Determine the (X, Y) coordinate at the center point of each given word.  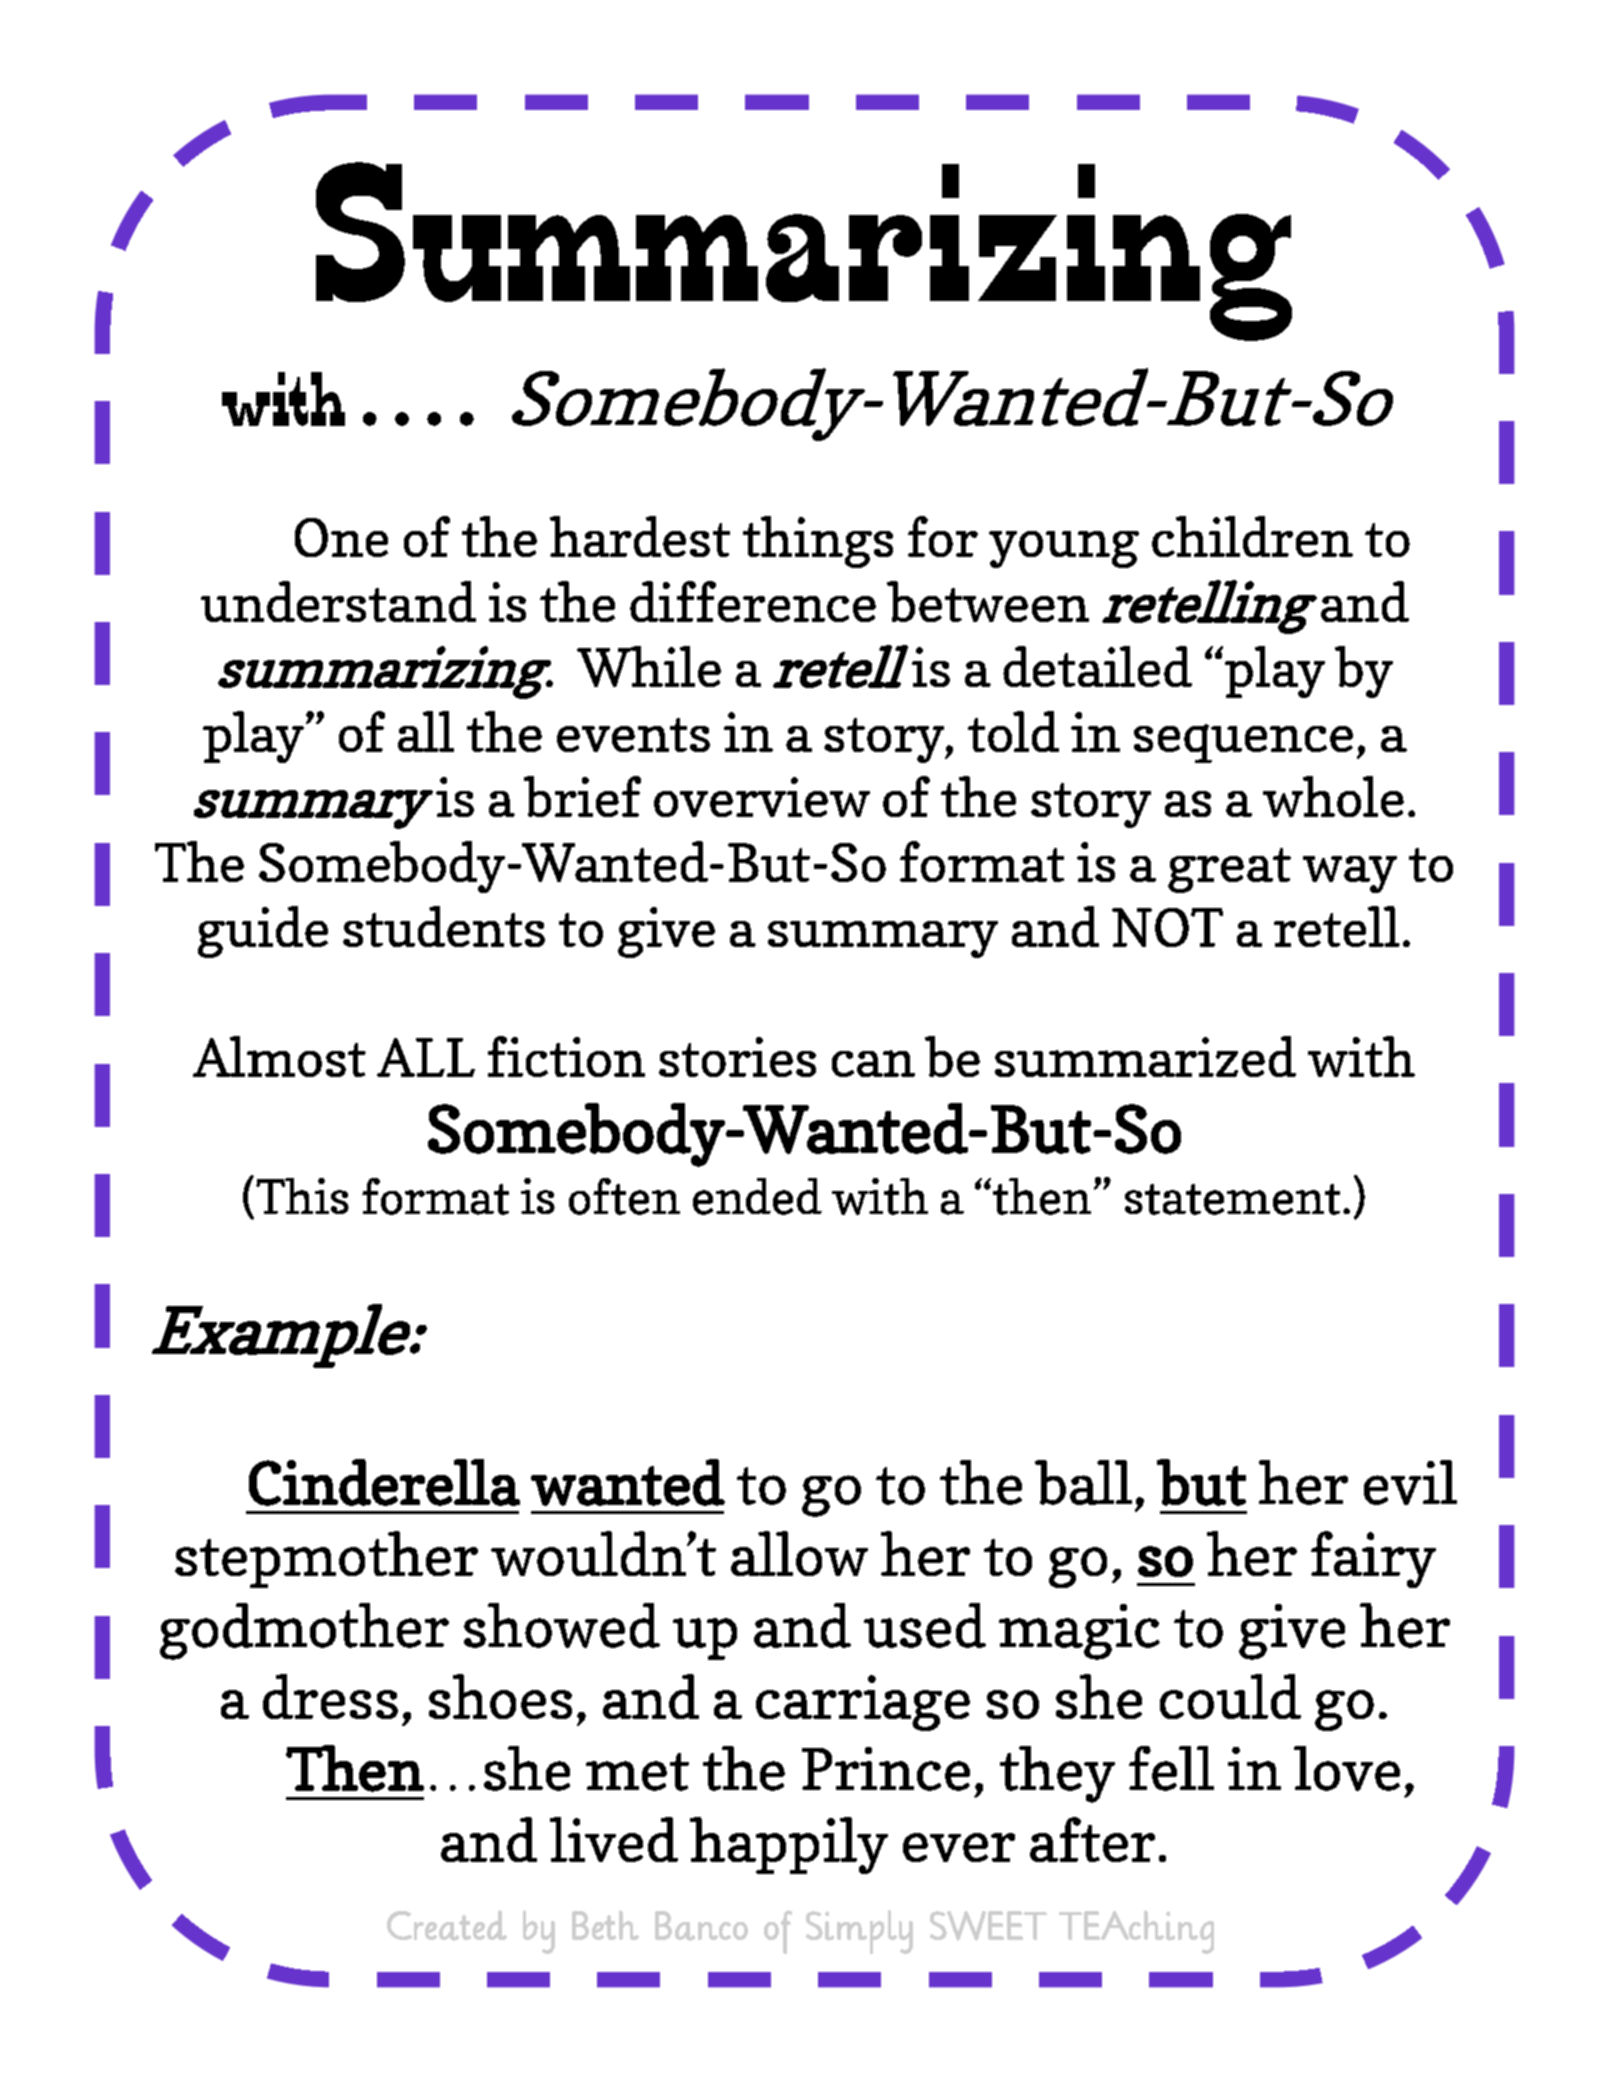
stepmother (326, 1559)
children (1252, 536)
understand (338, 601)
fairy (1373, 1559)
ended (757, 1196)
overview (762, 797)
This (302, 1196)
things (818, 542)
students (444, 926)
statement (1232, 1199)
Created (447, 1925)
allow (799, 1553)
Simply (859, 1932)
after (1092, 1839)
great (1229, 870)
